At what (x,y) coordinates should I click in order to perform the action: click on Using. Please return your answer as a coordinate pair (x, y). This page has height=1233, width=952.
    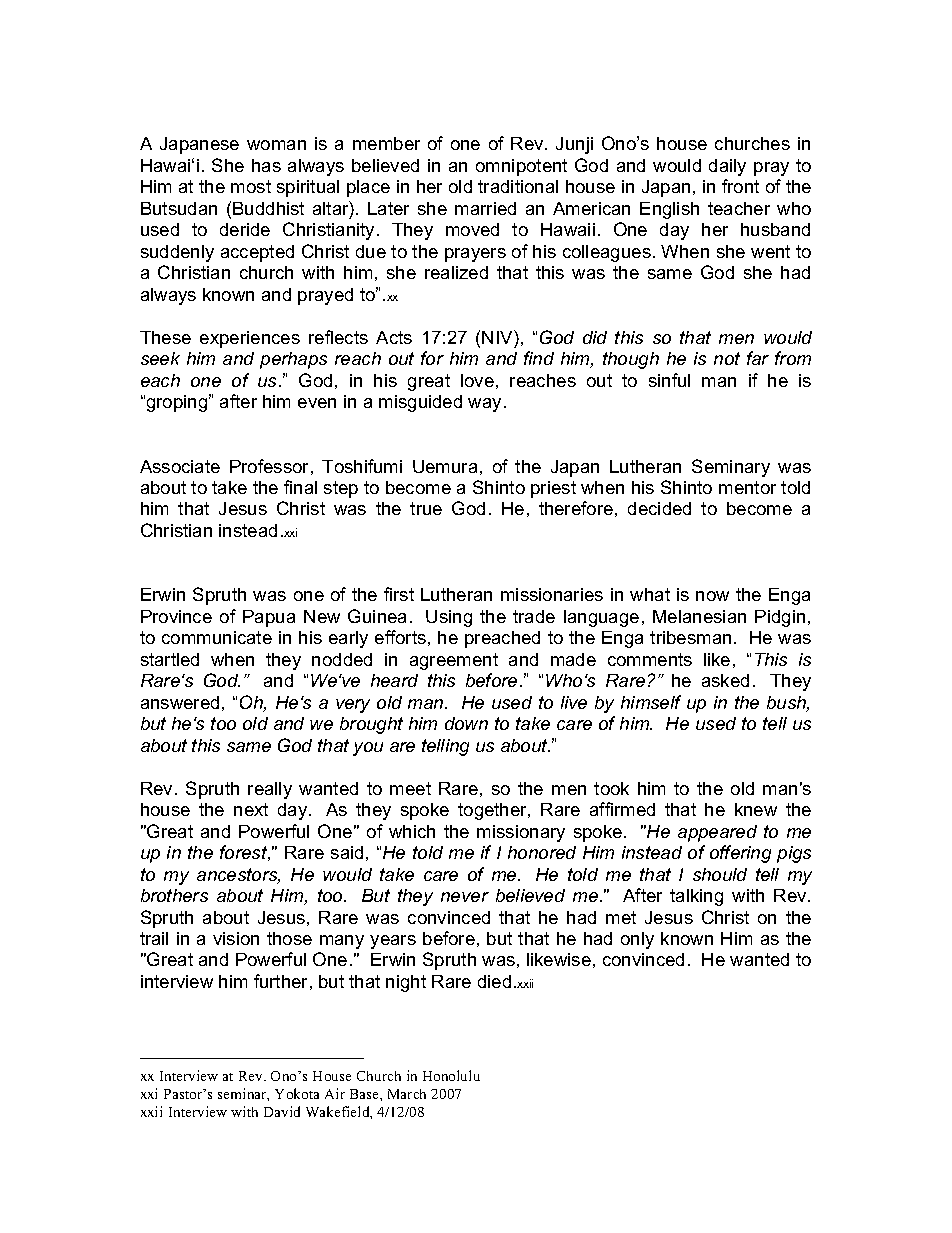
    Looking at the image, I should click on (449, 618).
